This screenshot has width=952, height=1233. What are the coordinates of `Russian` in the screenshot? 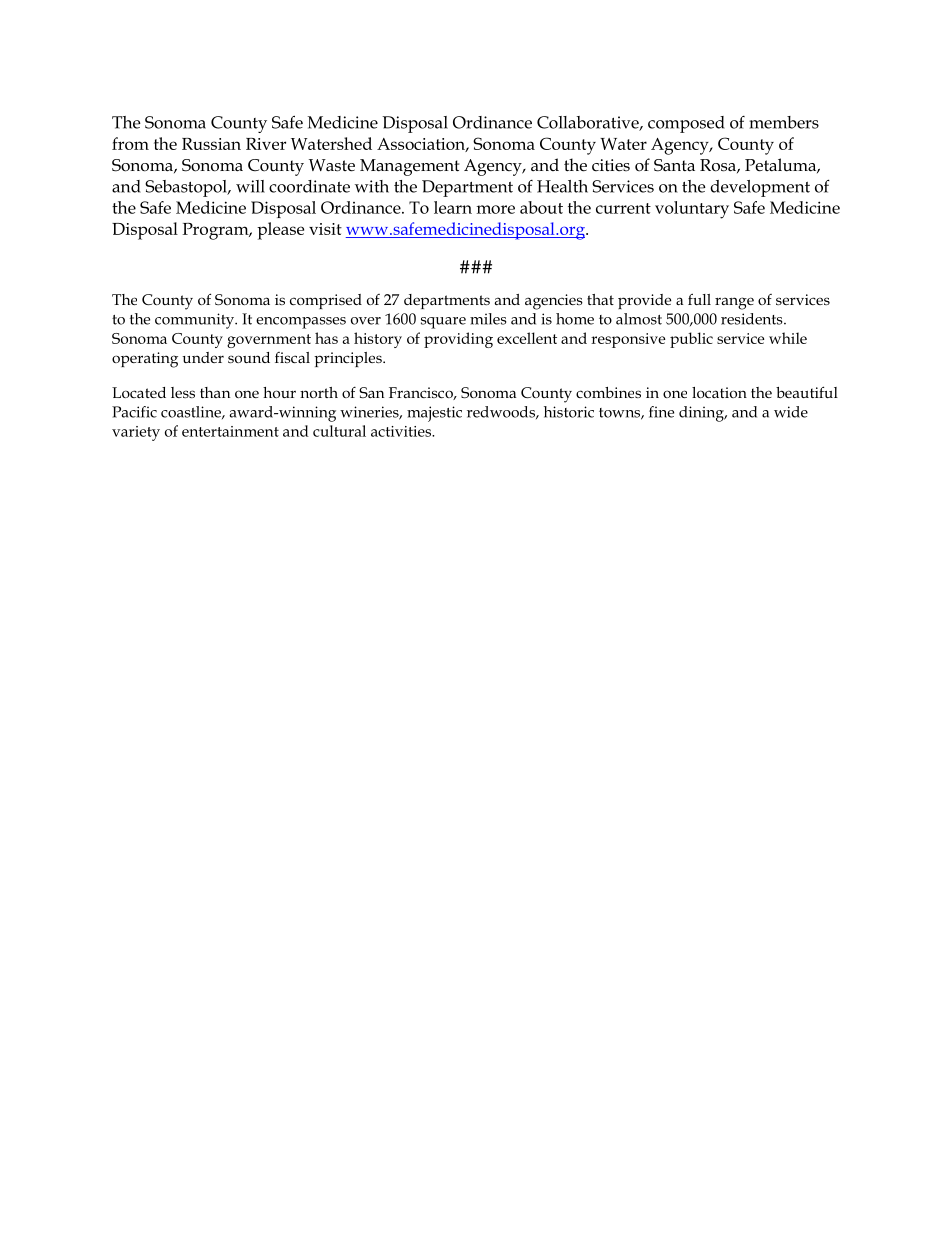 It's located at (211, 144).
